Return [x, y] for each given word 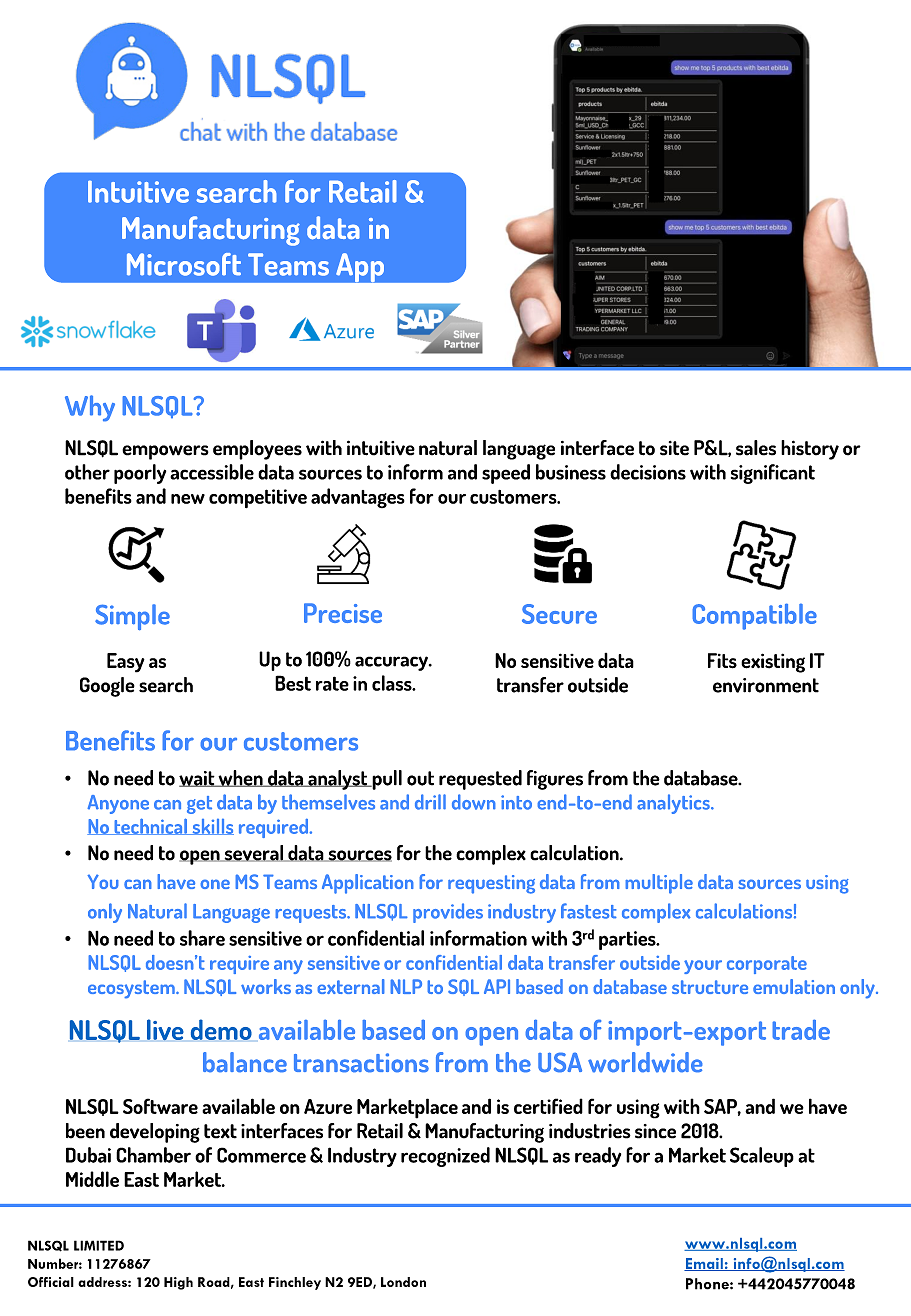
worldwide [645, 1062]
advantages [358, 498]
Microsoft [184, 264]
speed [506, 474]
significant [773, 474]
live [165, 1030]
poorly [140, 474]
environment [766, 685]
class [393, 683]
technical [150, 826]
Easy [126, 663]
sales [756, 448]
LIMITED [99, 1245]
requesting [491, 884]
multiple [659, 884]
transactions [361, 1063]
